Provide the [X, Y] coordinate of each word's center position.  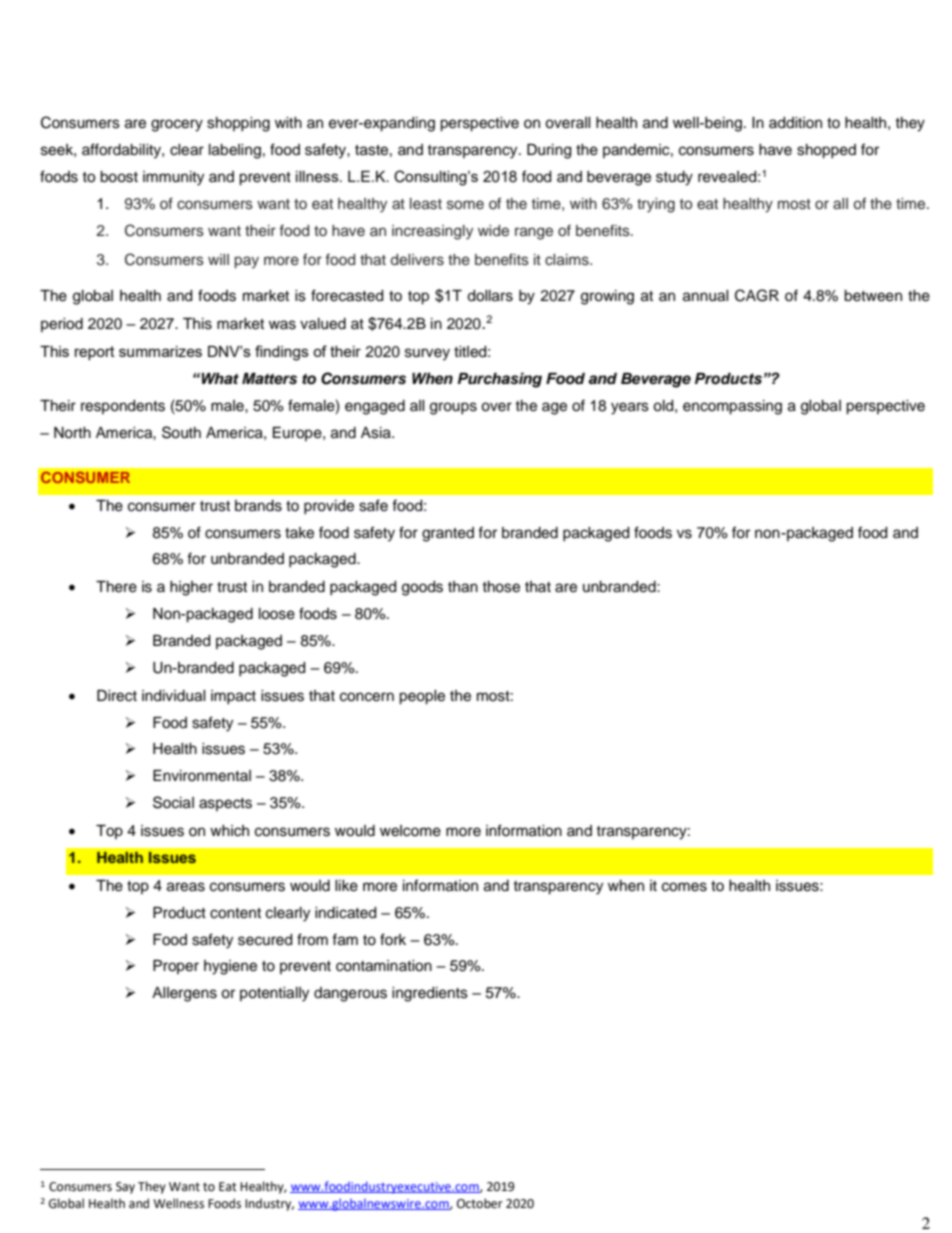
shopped [826, 151]
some [465, 205]
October [480, 1203]
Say [125, 1188]
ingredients [430, 994]
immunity [173, 178]
